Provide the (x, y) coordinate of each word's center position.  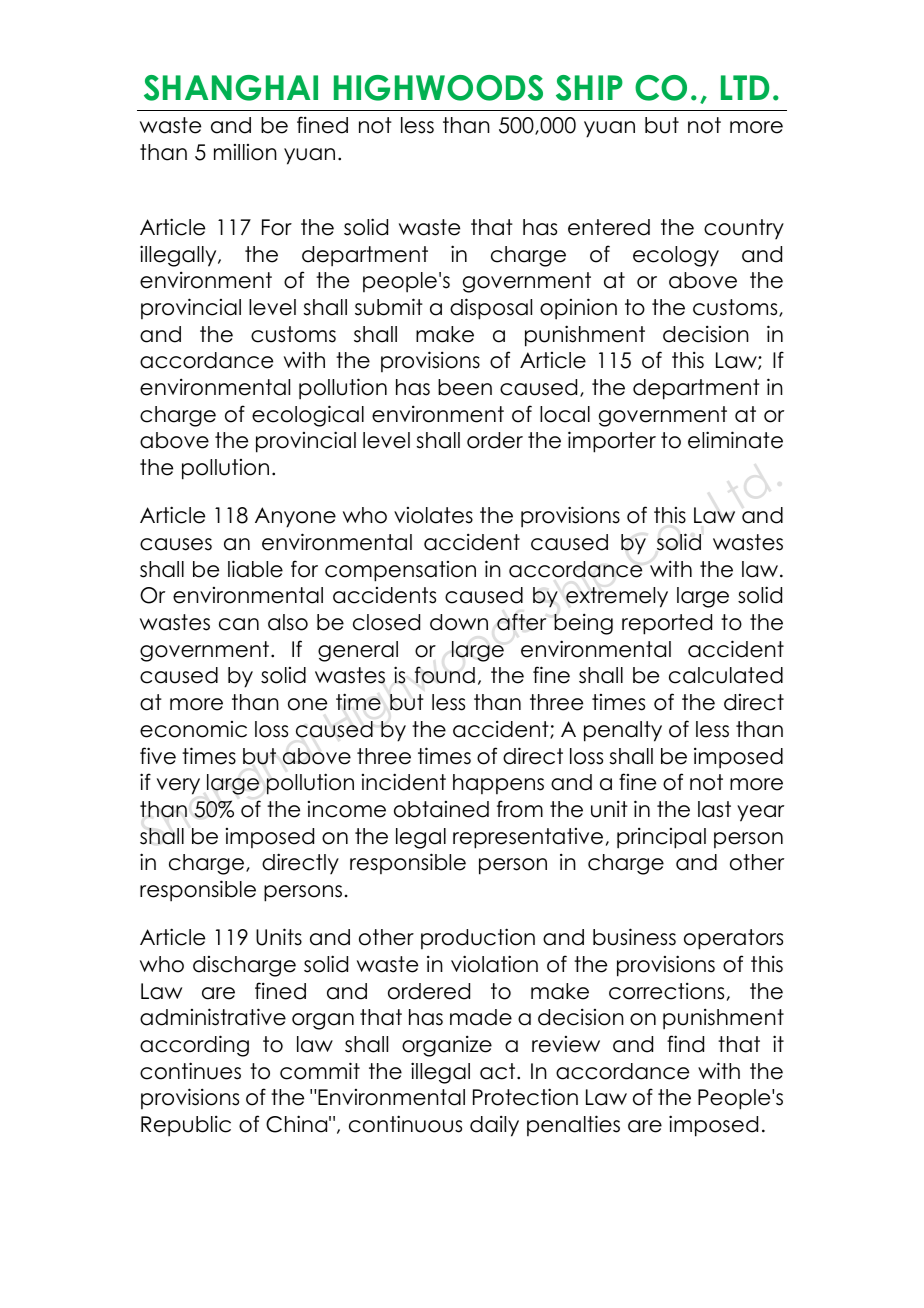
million (245, 152)
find (685, 1044)
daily (494, 1126)
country (744, 229)
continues (190, 1071)
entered (609, 227)
